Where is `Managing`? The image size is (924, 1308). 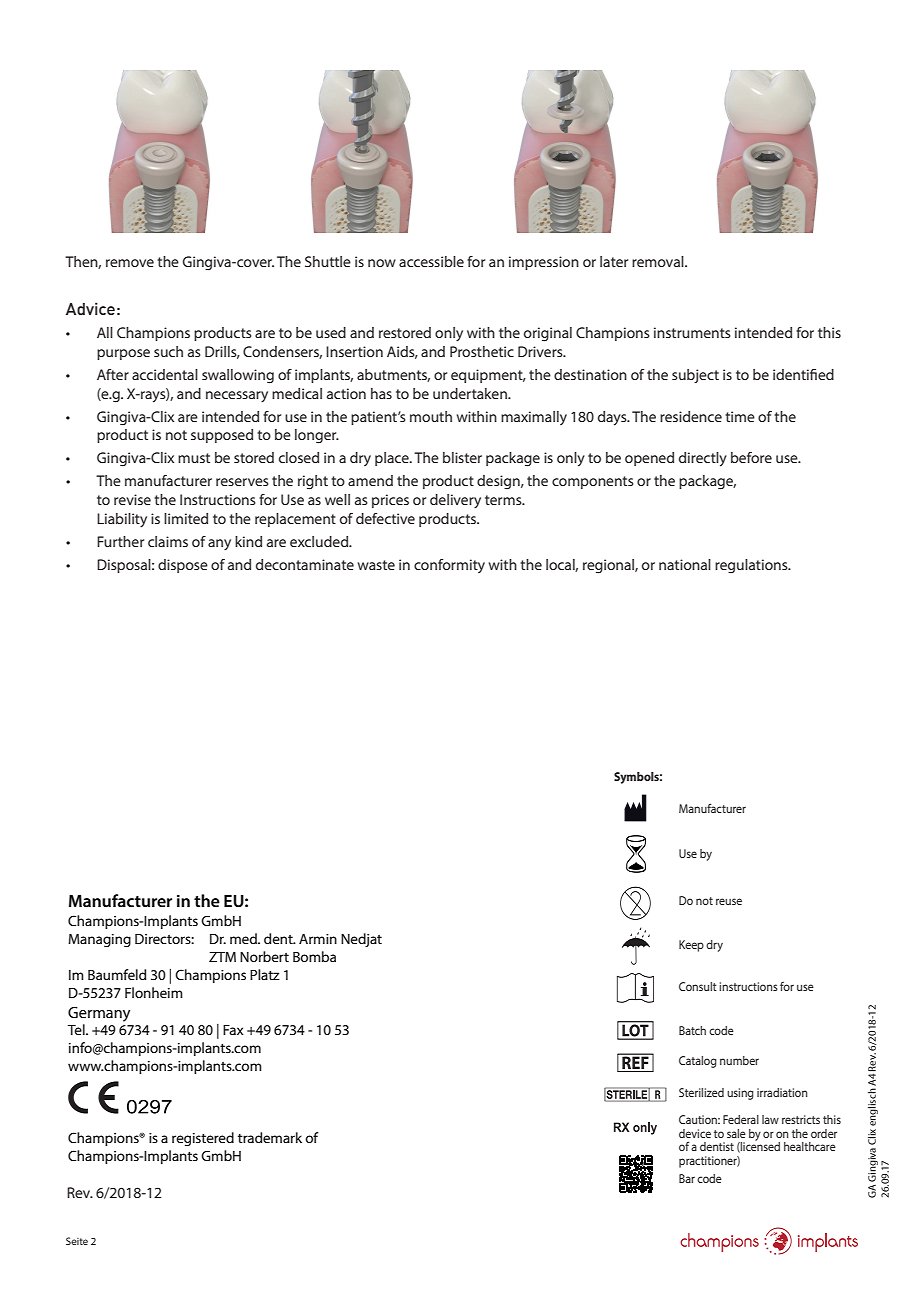 Managing is located at coordinates (99, 940).
